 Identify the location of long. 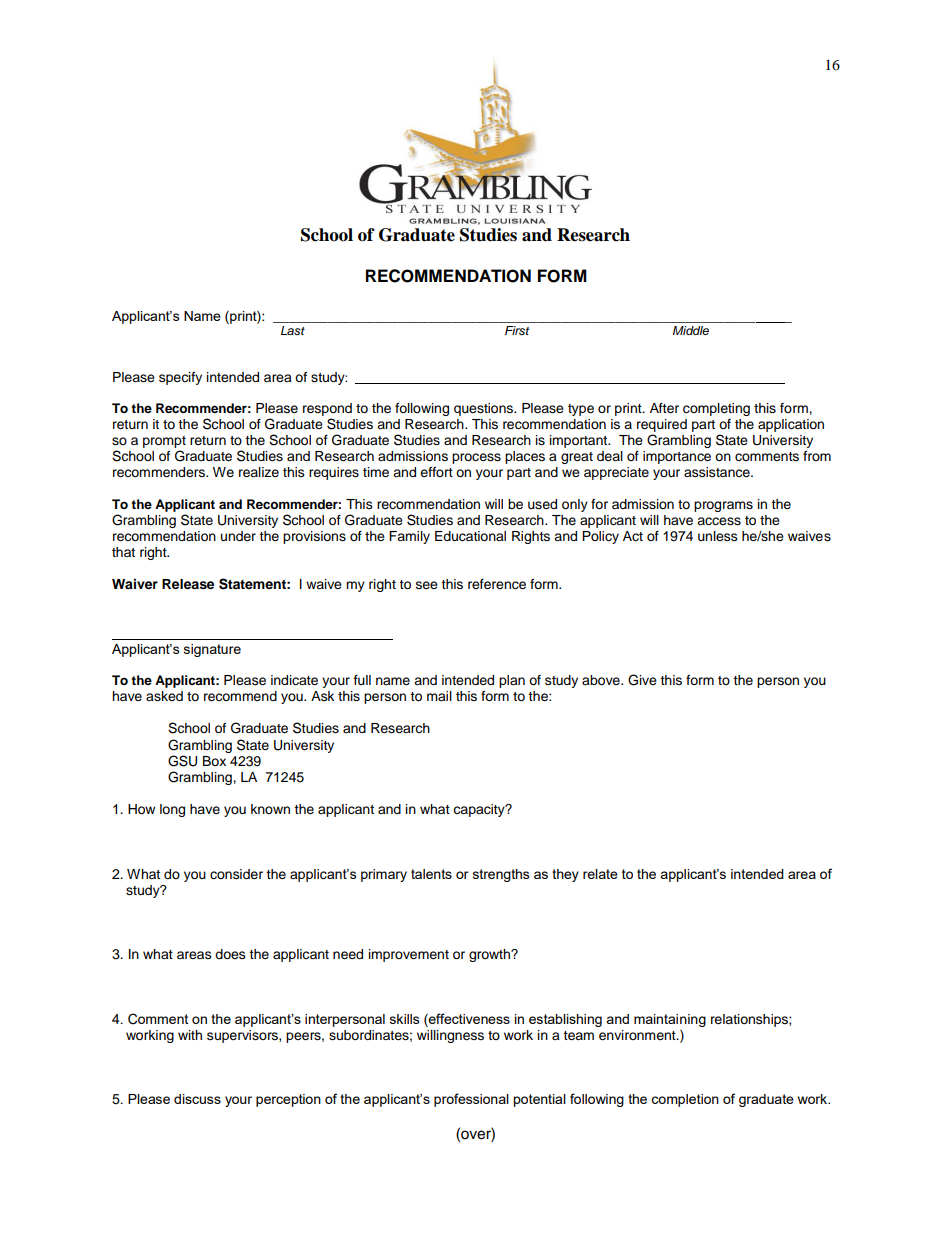
(172, 810).
